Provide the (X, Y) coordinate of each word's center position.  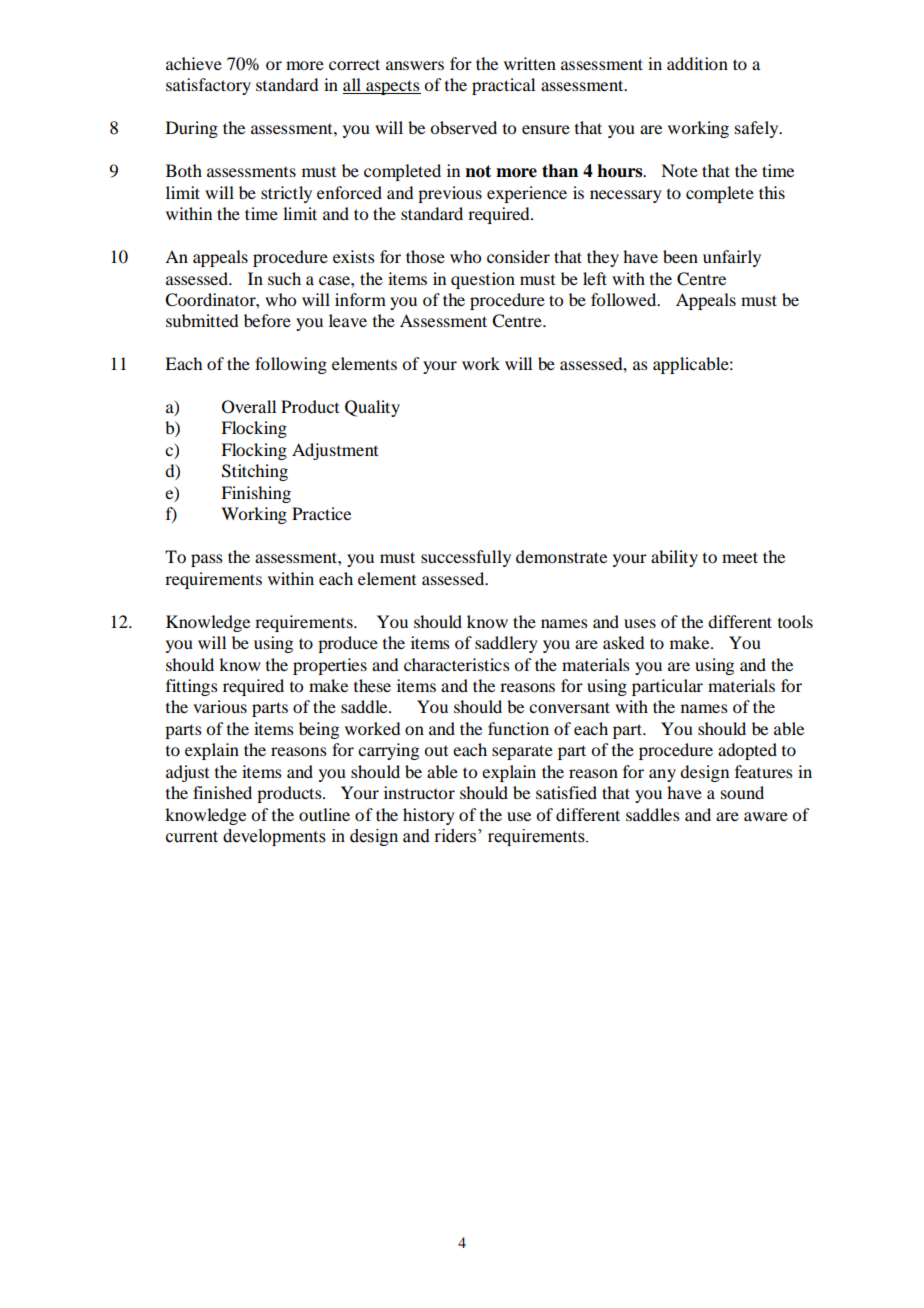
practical (503, 86)
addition (697, 63)
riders (456, 836)
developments (274, 837)
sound (742, 792)
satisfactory (208, 86)
